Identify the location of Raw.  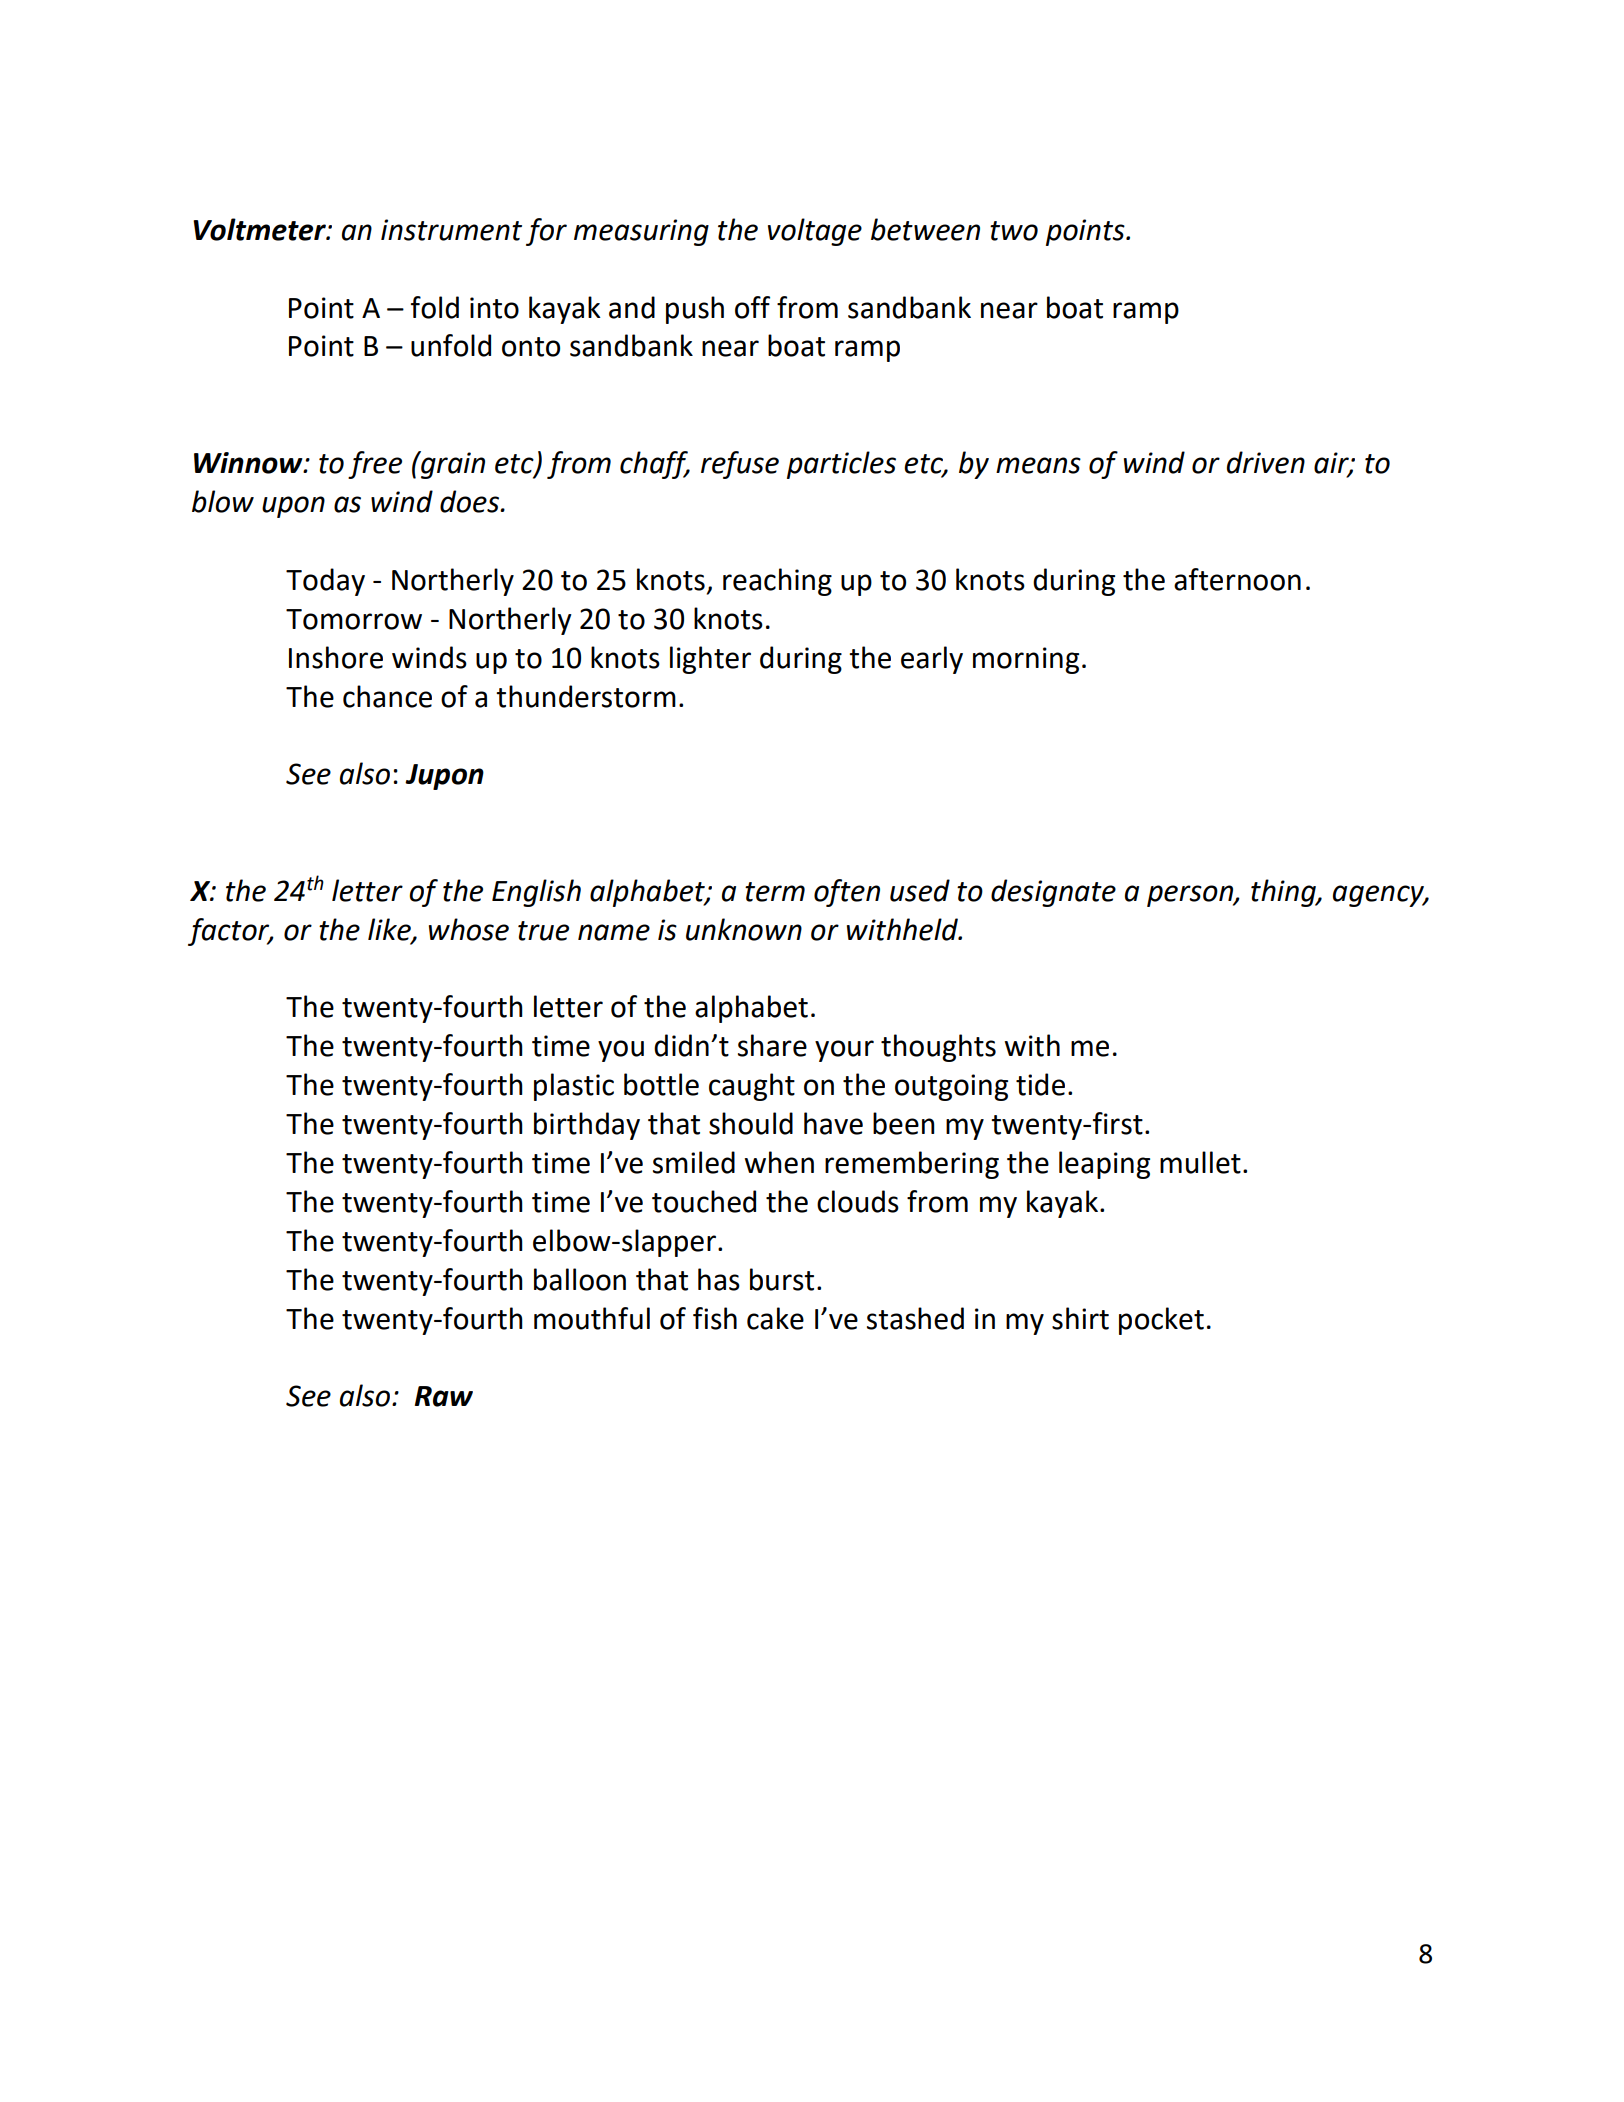
(444, 1396).
